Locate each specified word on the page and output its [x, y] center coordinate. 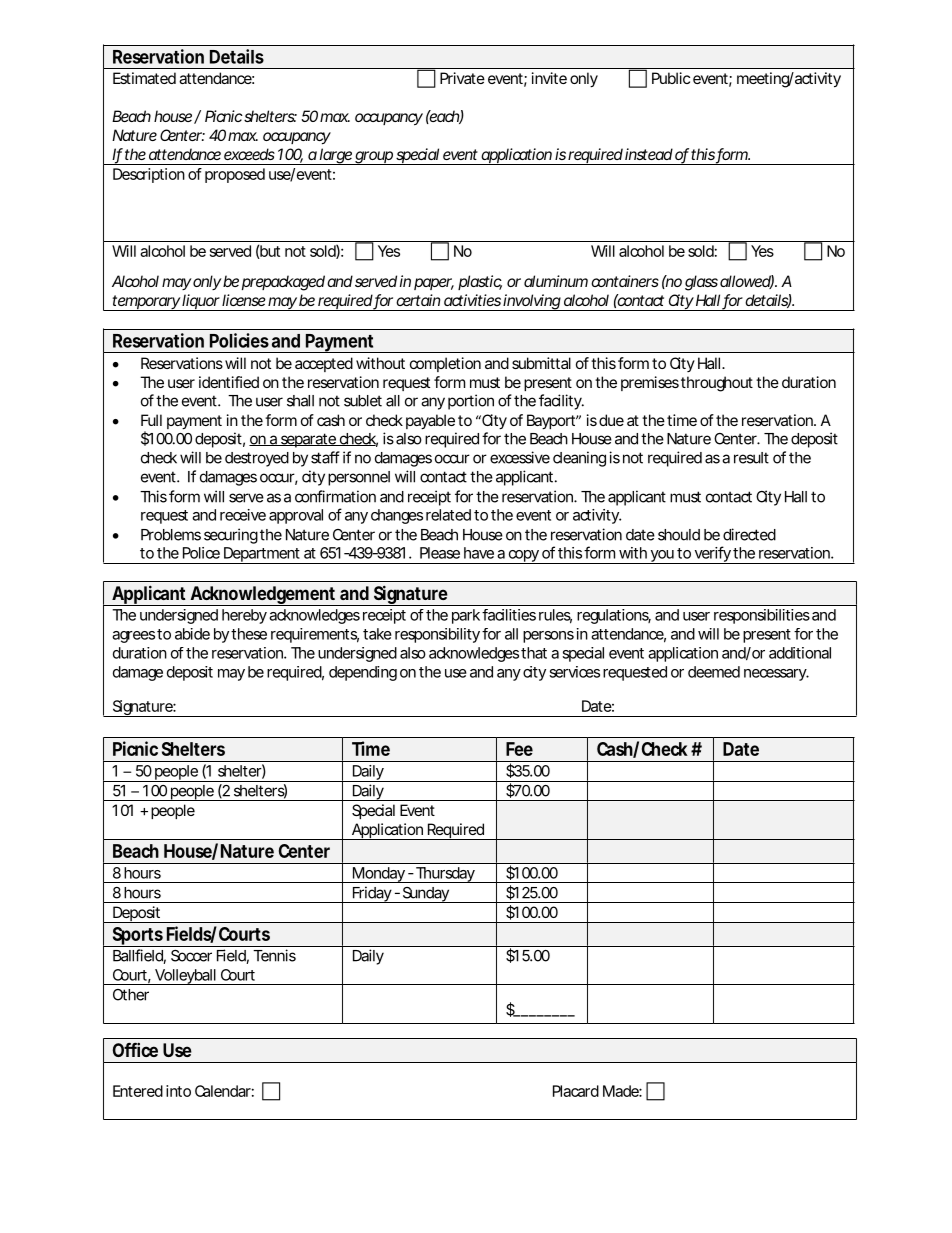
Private [462, 78]
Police [201, 553]
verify [712, 555]
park [466, 616]
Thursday [445, 875]
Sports [138, 937]
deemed [714, 672]
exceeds [249, 154]
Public [671, 78]
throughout [717, 384]
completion [445, 364]
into [178, 1091]
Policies [239, 340]
